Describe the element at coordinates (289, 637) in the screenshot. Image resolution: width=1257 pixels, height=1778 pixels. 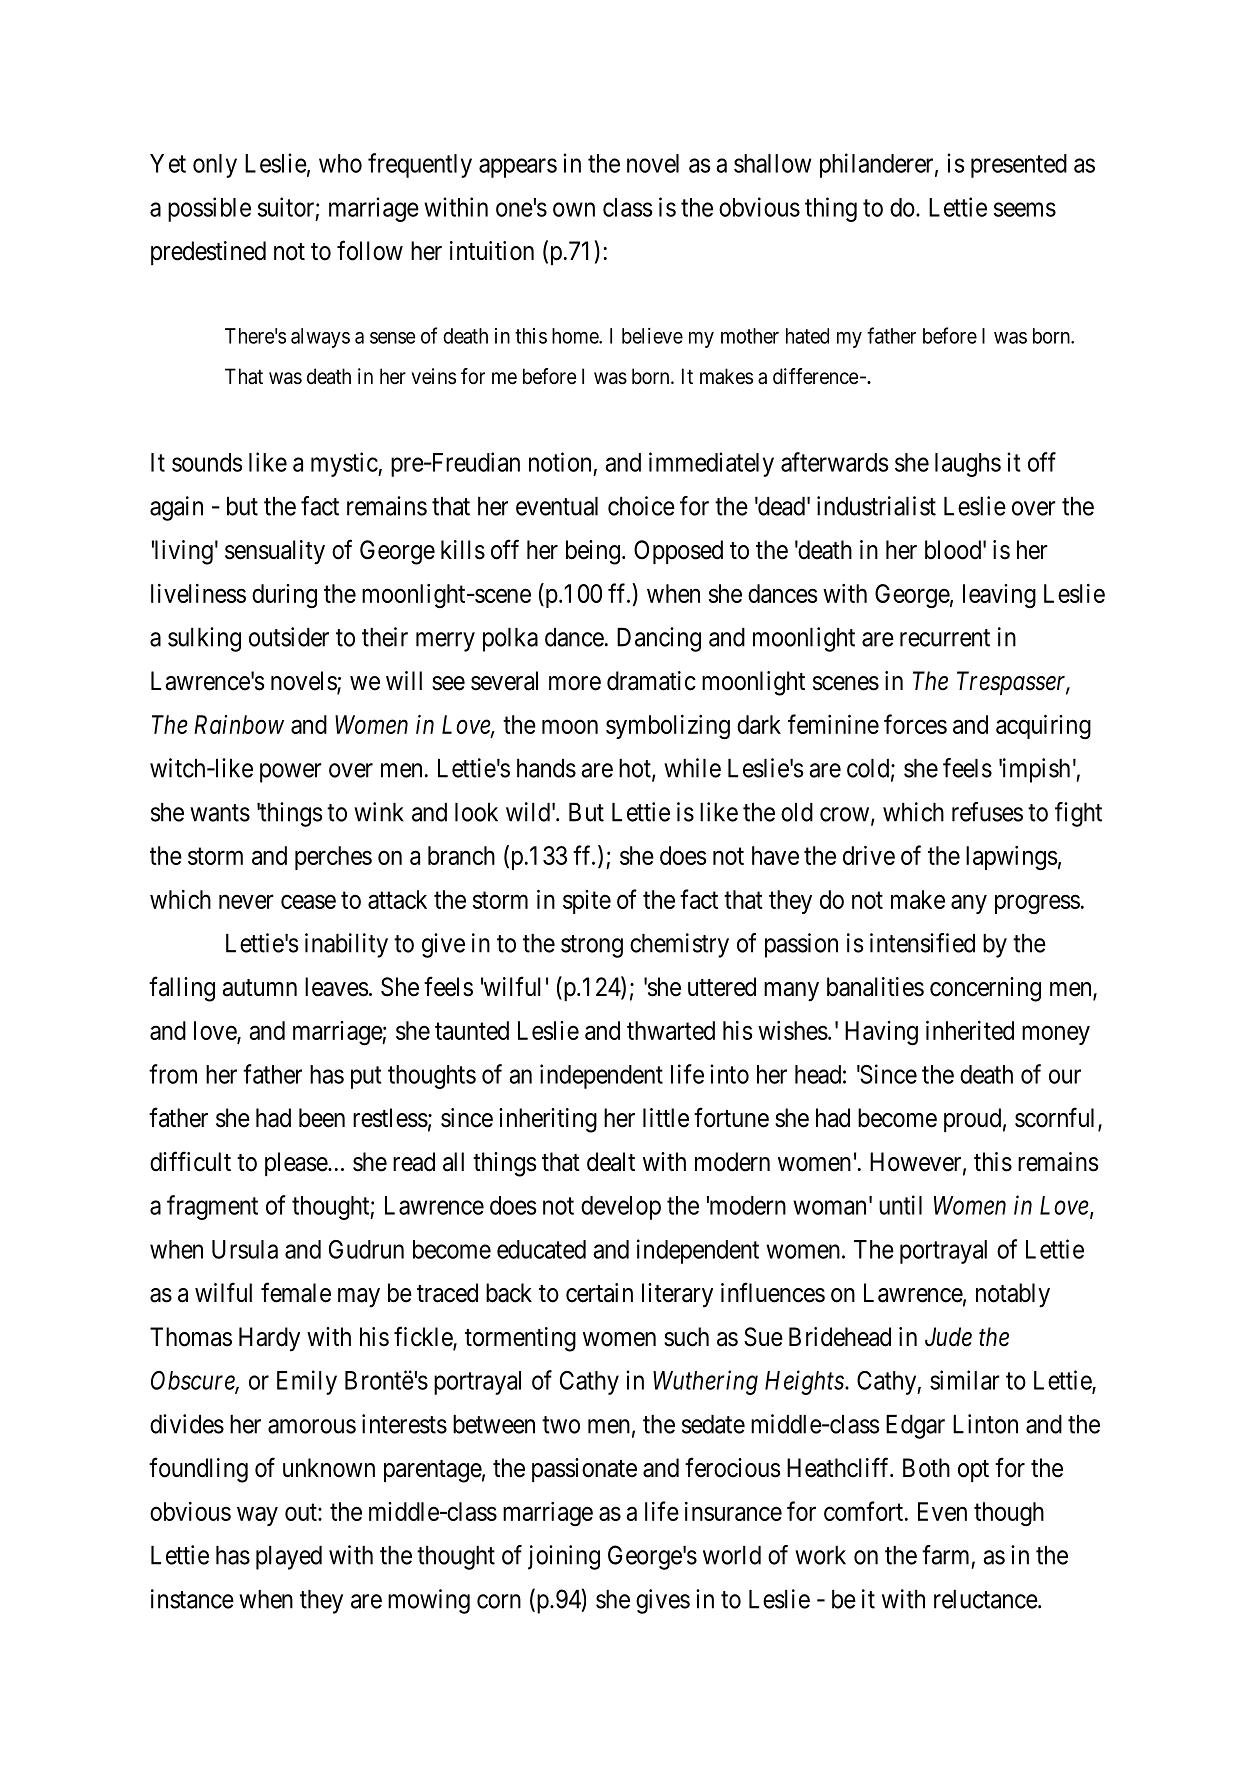
I see `outsider` at that location.
